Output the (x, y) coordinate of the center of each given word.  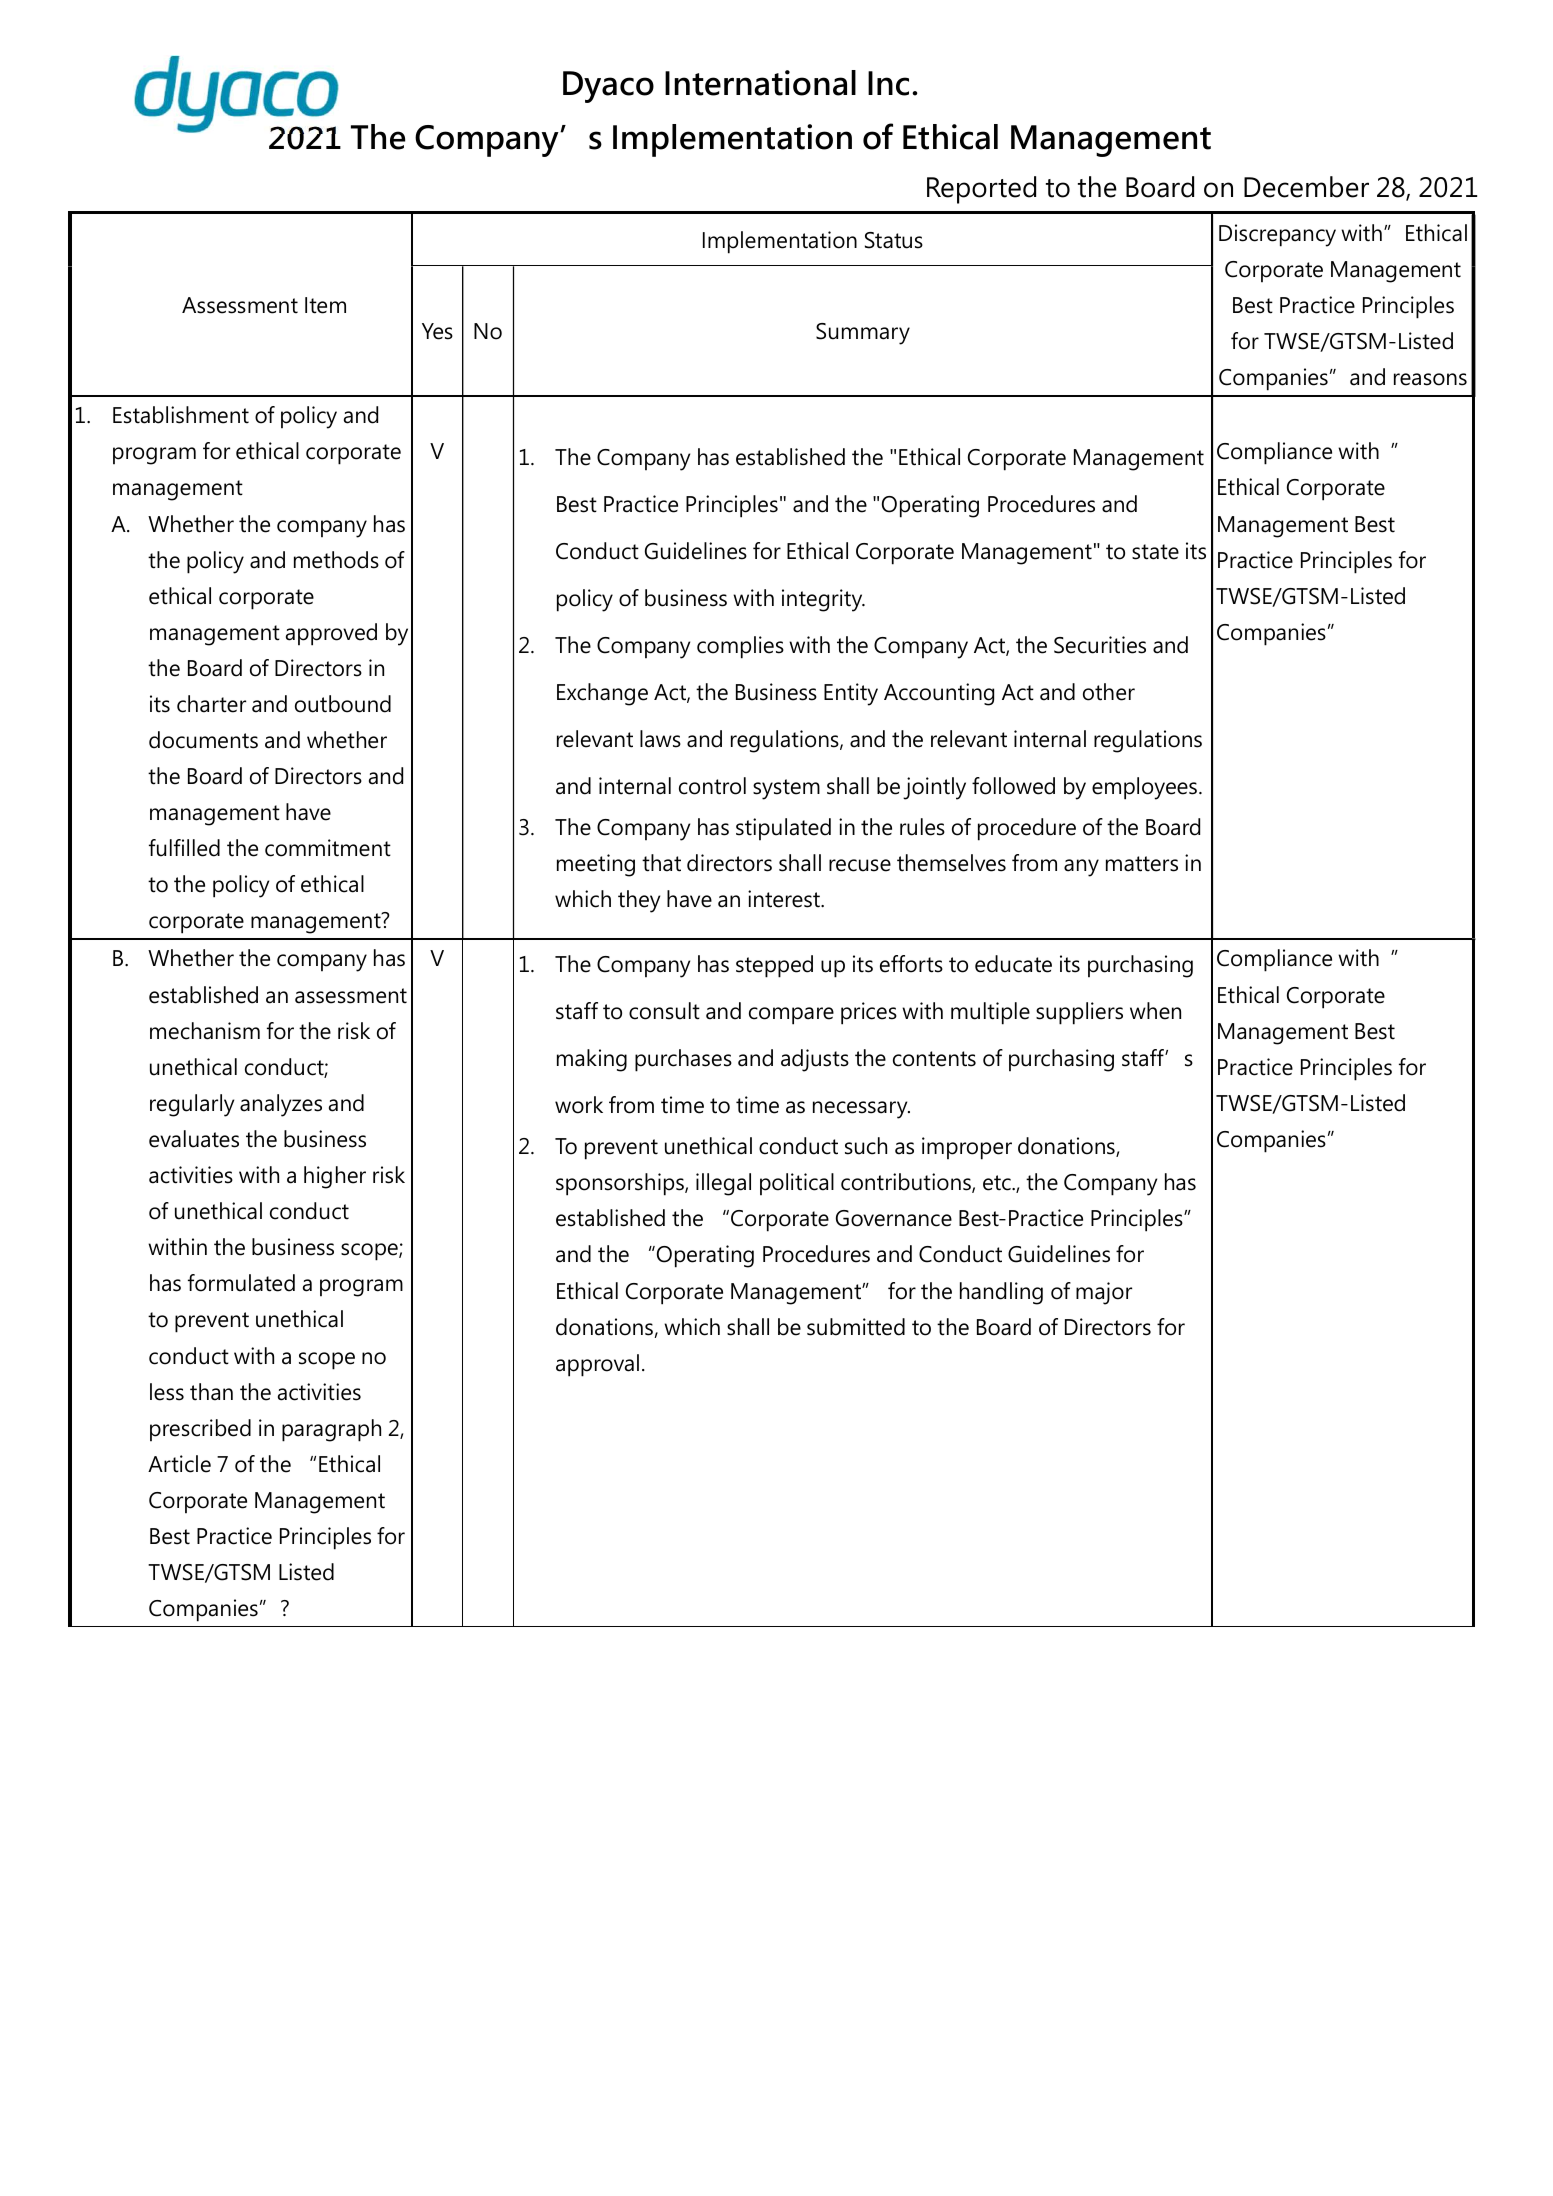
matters (1142, 864)
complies (740, 647)
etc (998, 1183)
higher (335, 1177)
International (760, 83)
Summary (863, 334)
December (1306, 187)
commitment (328, 848)
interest (785, 899)
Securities (1100, 645)
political (797, 1184)
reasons (1430, 379)
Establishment (181, 415)
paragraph (331, 1430)
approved (331, 634)
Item (325, 305)
